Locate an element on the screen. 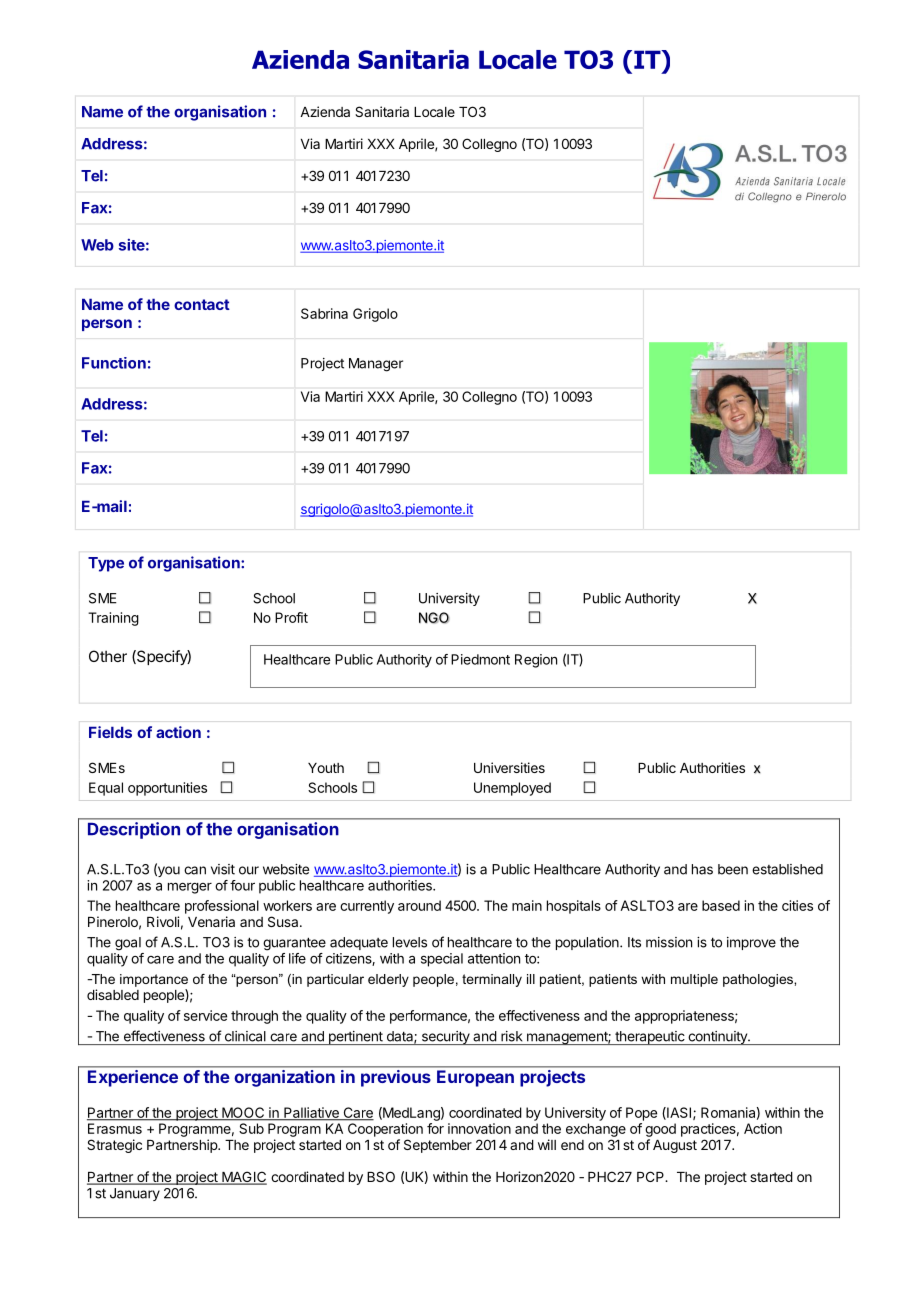 Image resolution: width=924 pixels, height=1308 pixels. contact is located at coordinates (202, 304).
